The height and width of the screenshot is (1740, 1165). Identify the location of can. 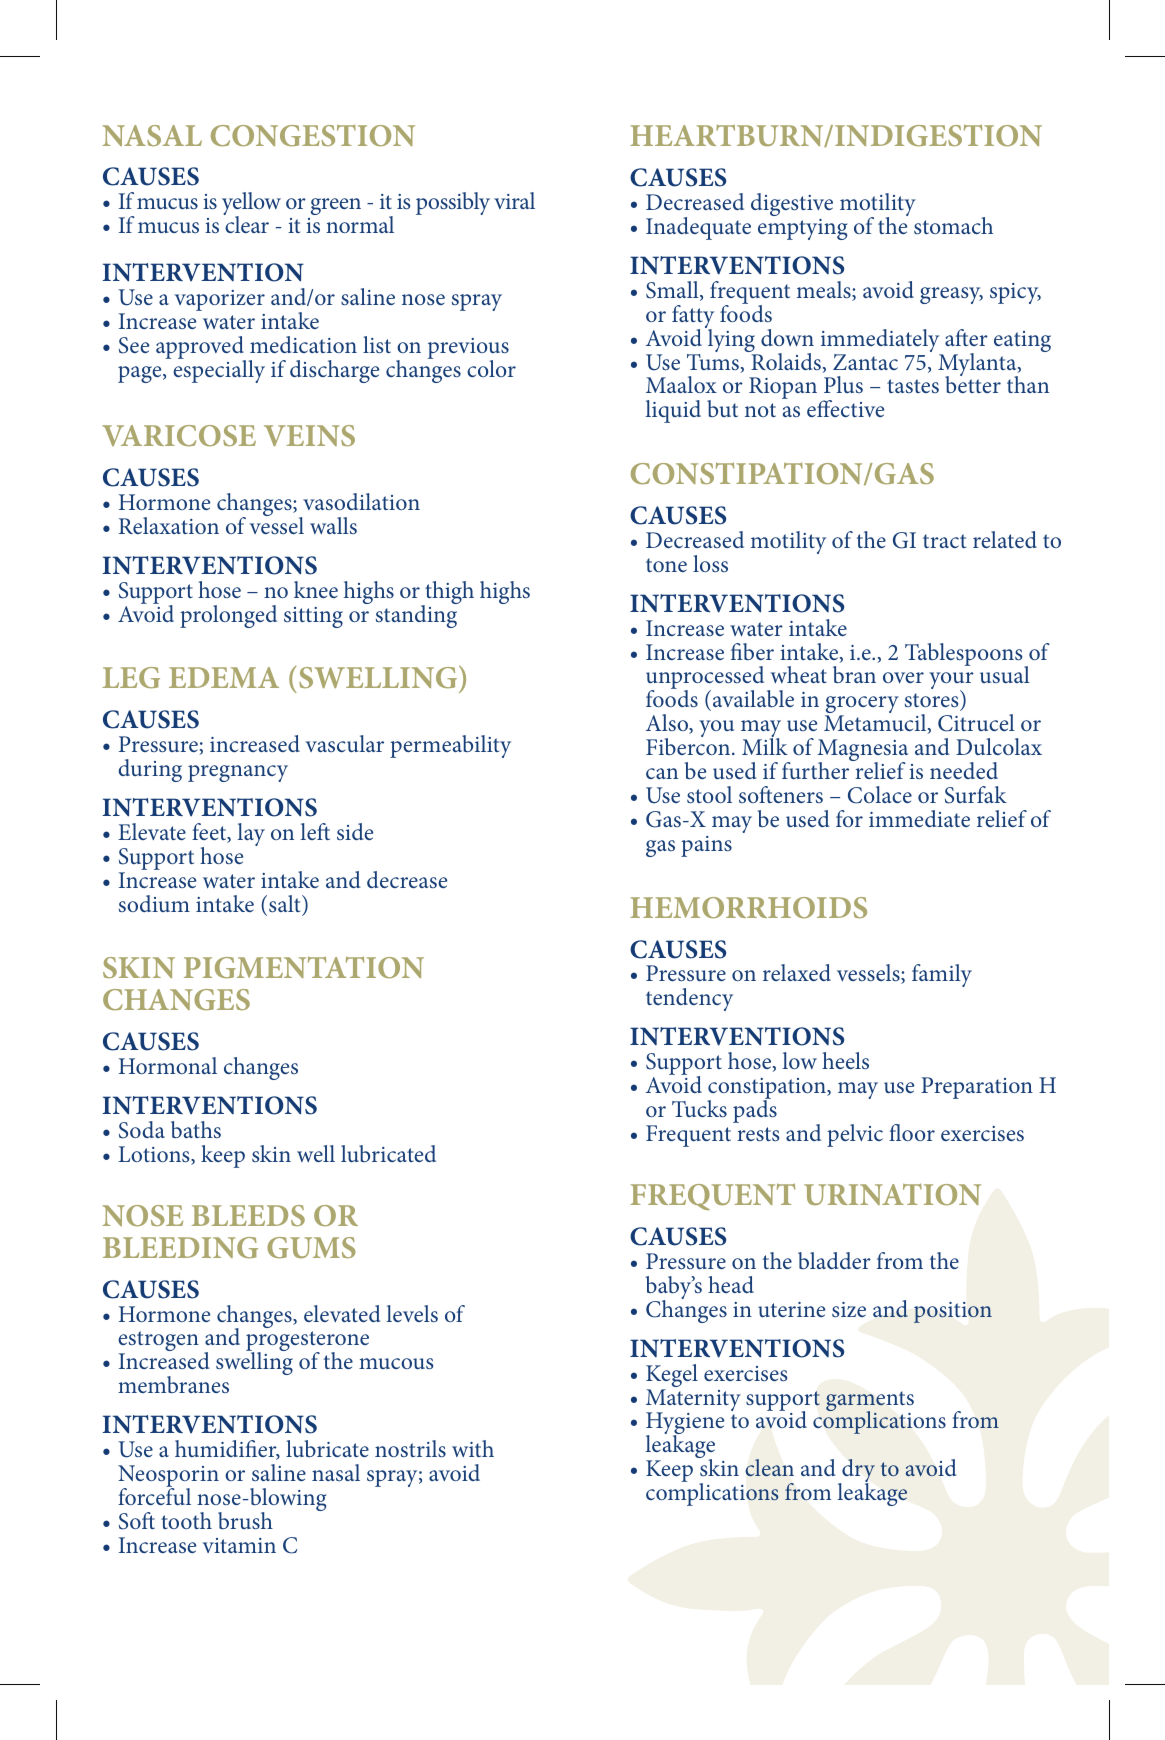
(662, 773).
